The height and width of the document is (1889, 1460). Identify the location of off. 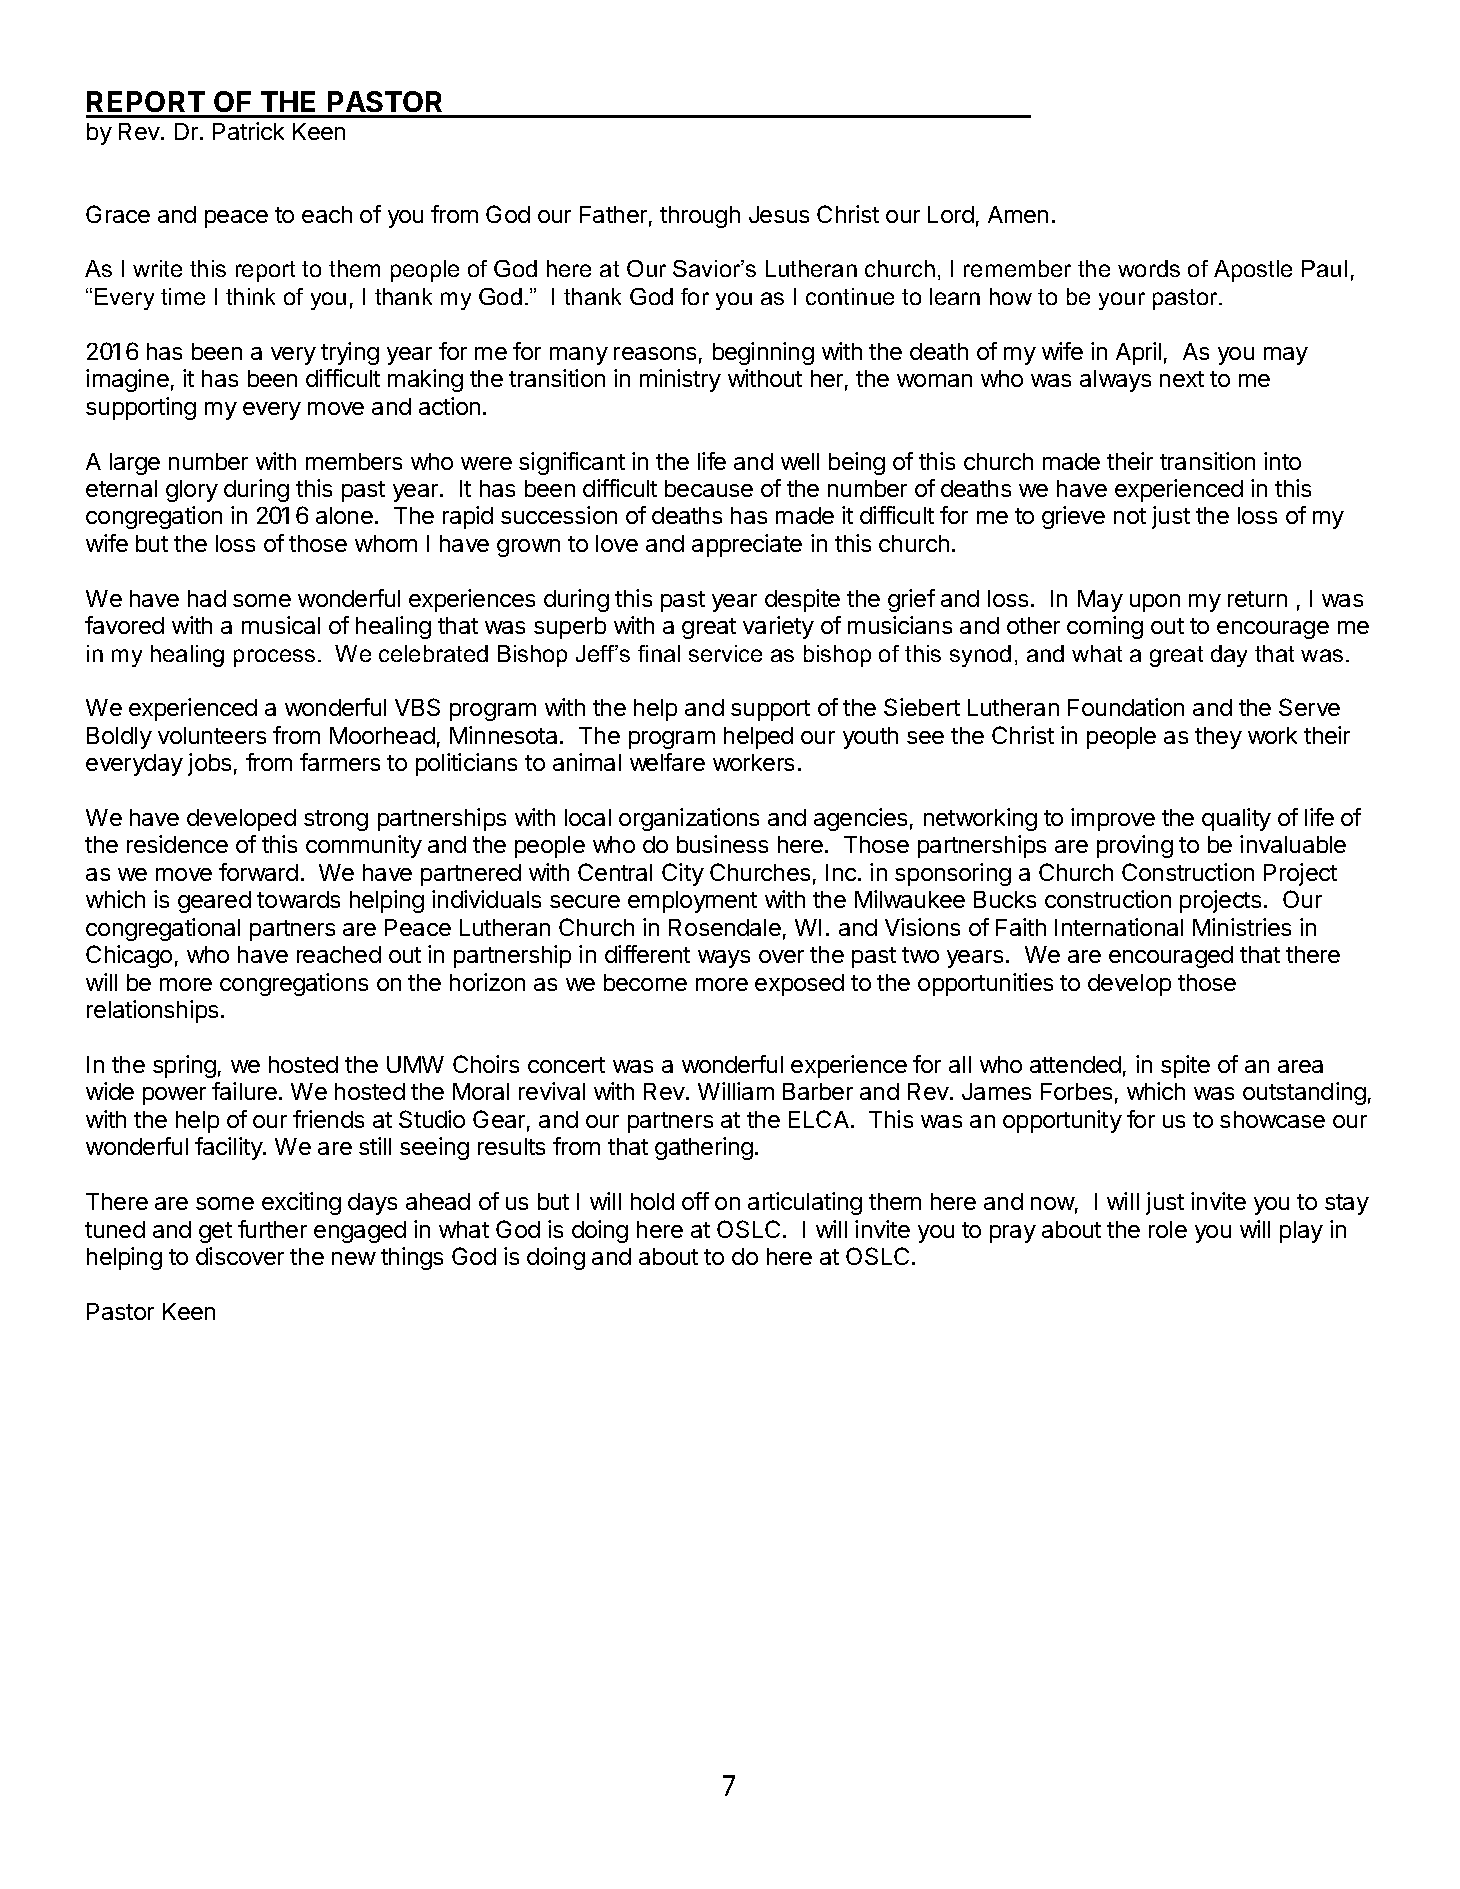
(695, 1201).
